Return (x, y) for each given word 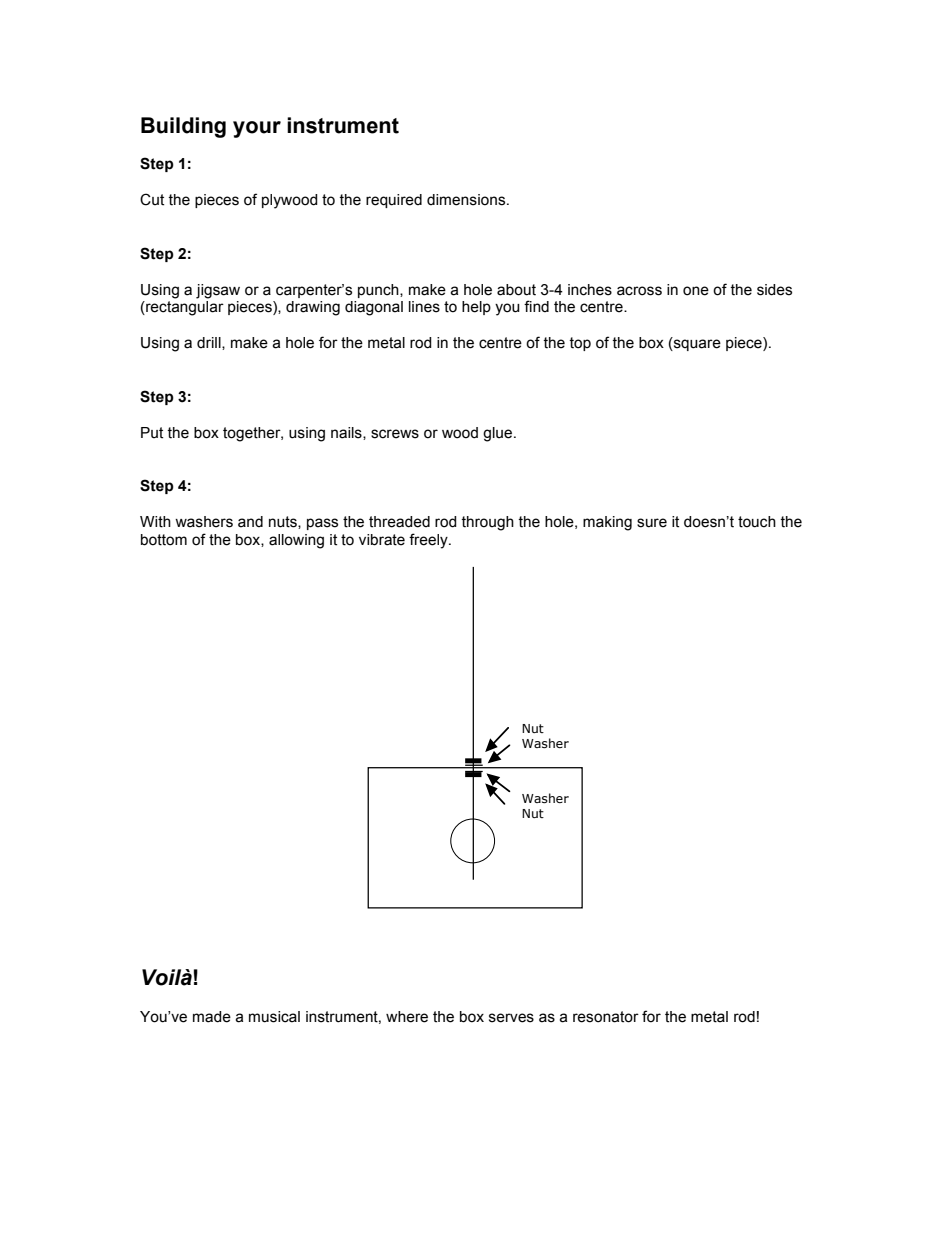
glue (499, 434)
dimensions (467, 200)
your (257, 129)
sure (652, 523)
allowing (296, 541)
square (696, 345)
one (696, 291)
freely (429, 541)
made (212, 1017)
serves (511, 1018)
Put (152, 433)
